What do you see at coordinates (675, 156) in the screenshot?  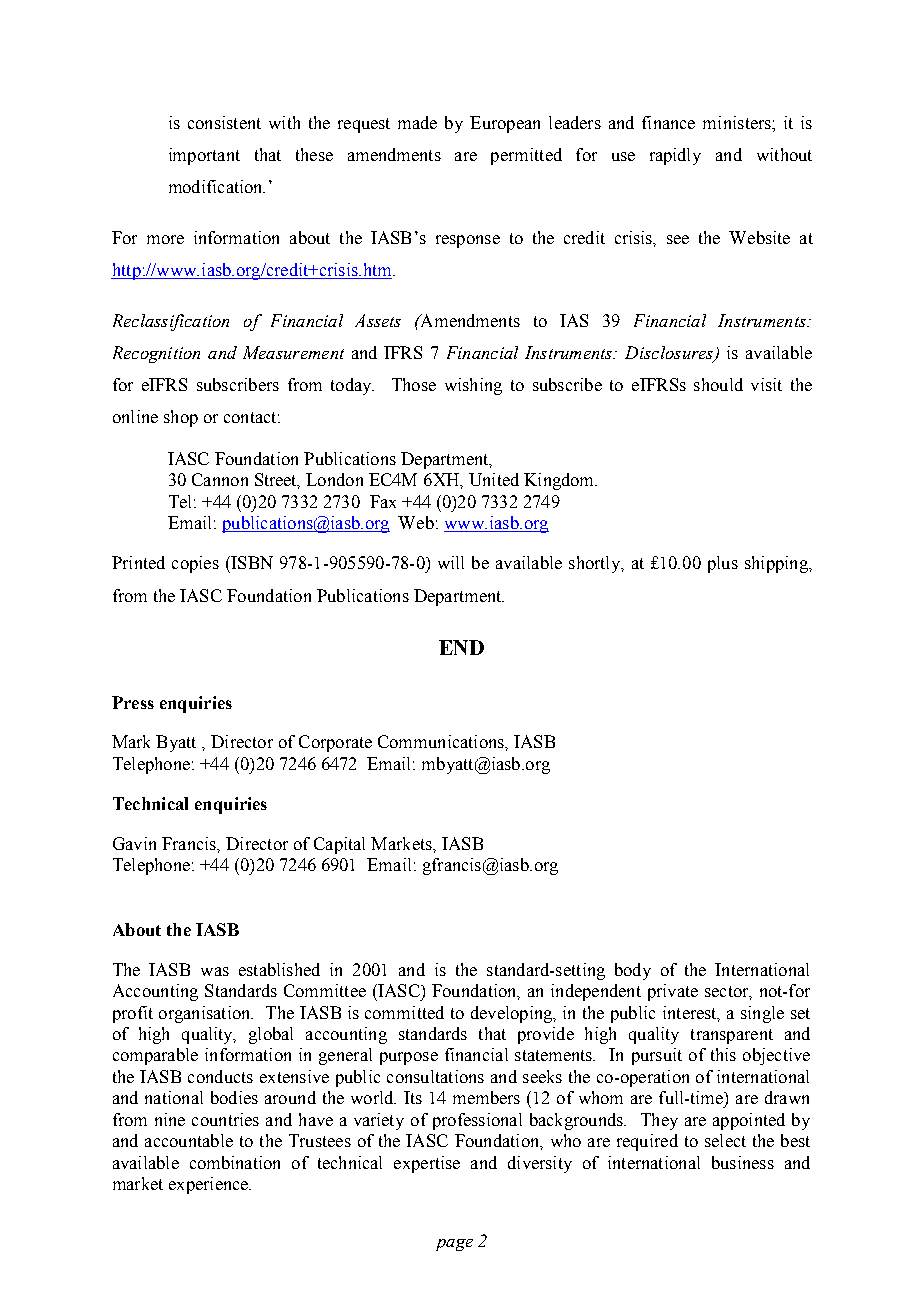 I see `rapidly` at bounding box center [675, 156].
